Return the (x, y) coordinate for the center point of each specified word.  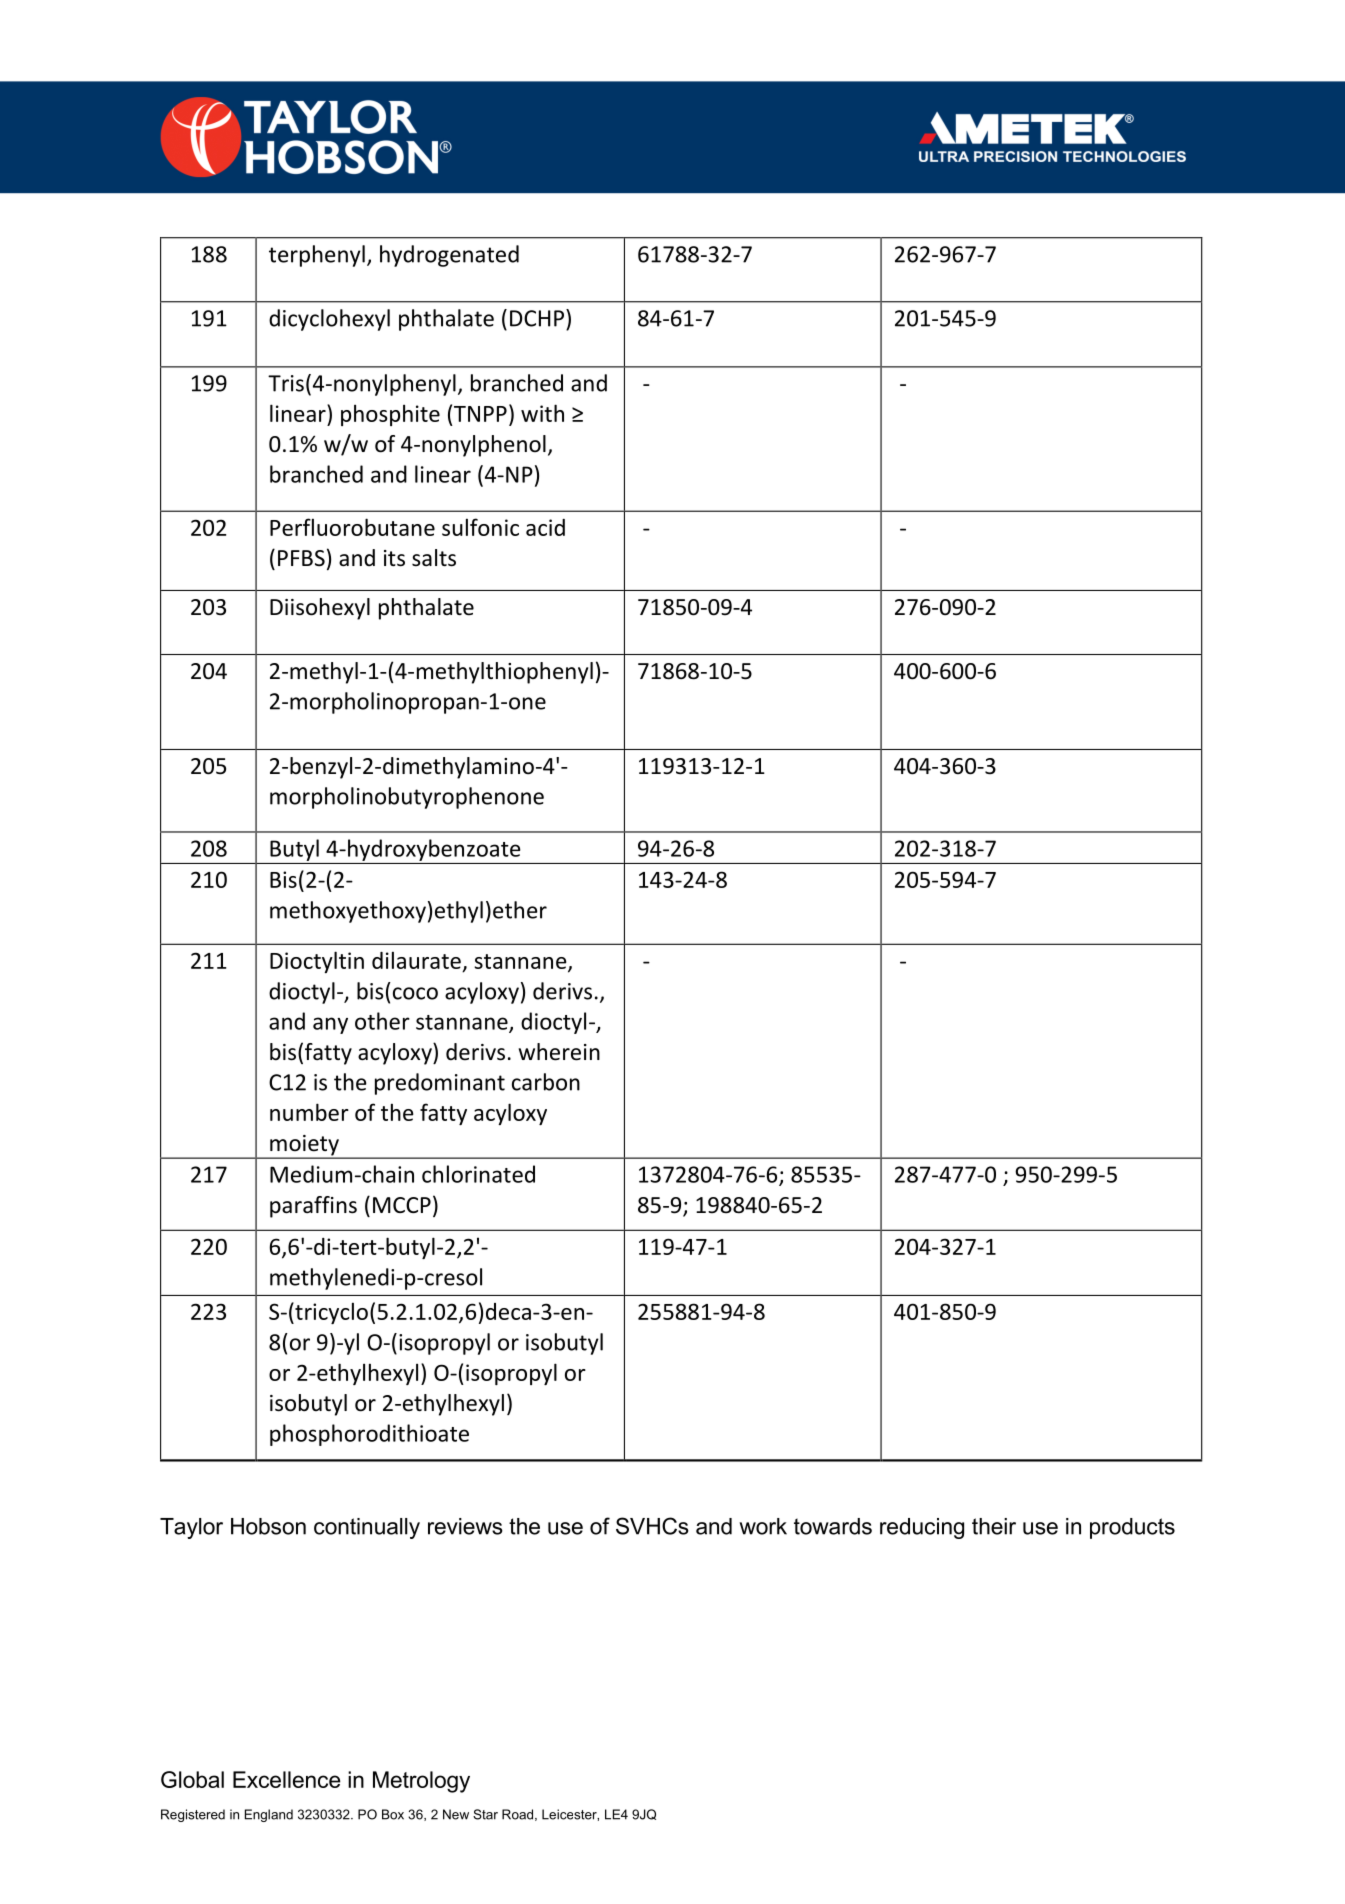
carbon (546, 1082)
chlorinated (478, 1174)
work (763, 1526)
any (330, 1025)
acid (545, 527)
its (394, 558)
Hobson (268, 1526)
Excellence (287, 1779)
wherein (559, 1052)
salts (434, 558)
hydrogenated (449, 256)
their (994, 1526)
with (542, 413)
